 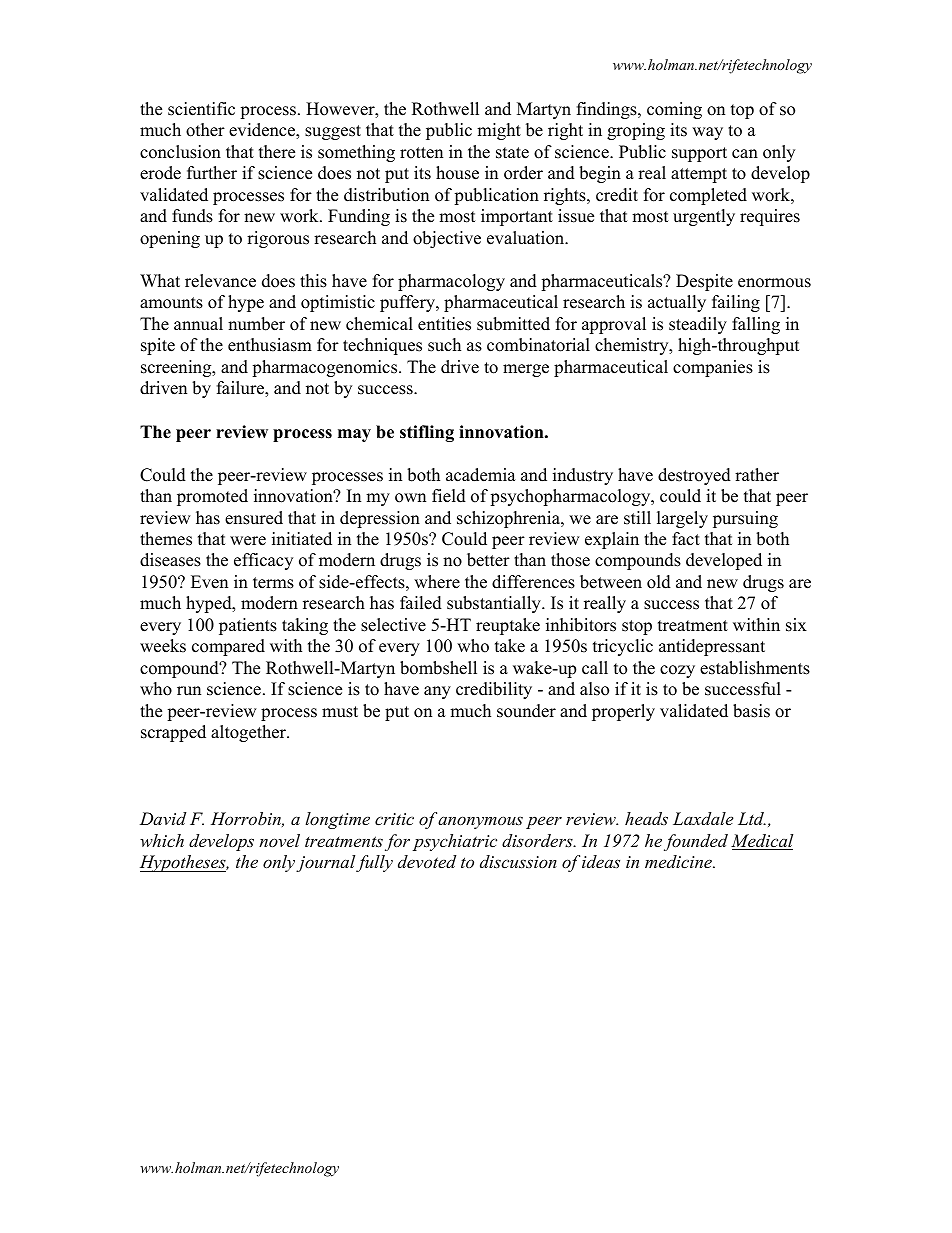 What do you see at coordinates (279, 840) in the document?
I see `novel` at bounding box center [279, 840].
